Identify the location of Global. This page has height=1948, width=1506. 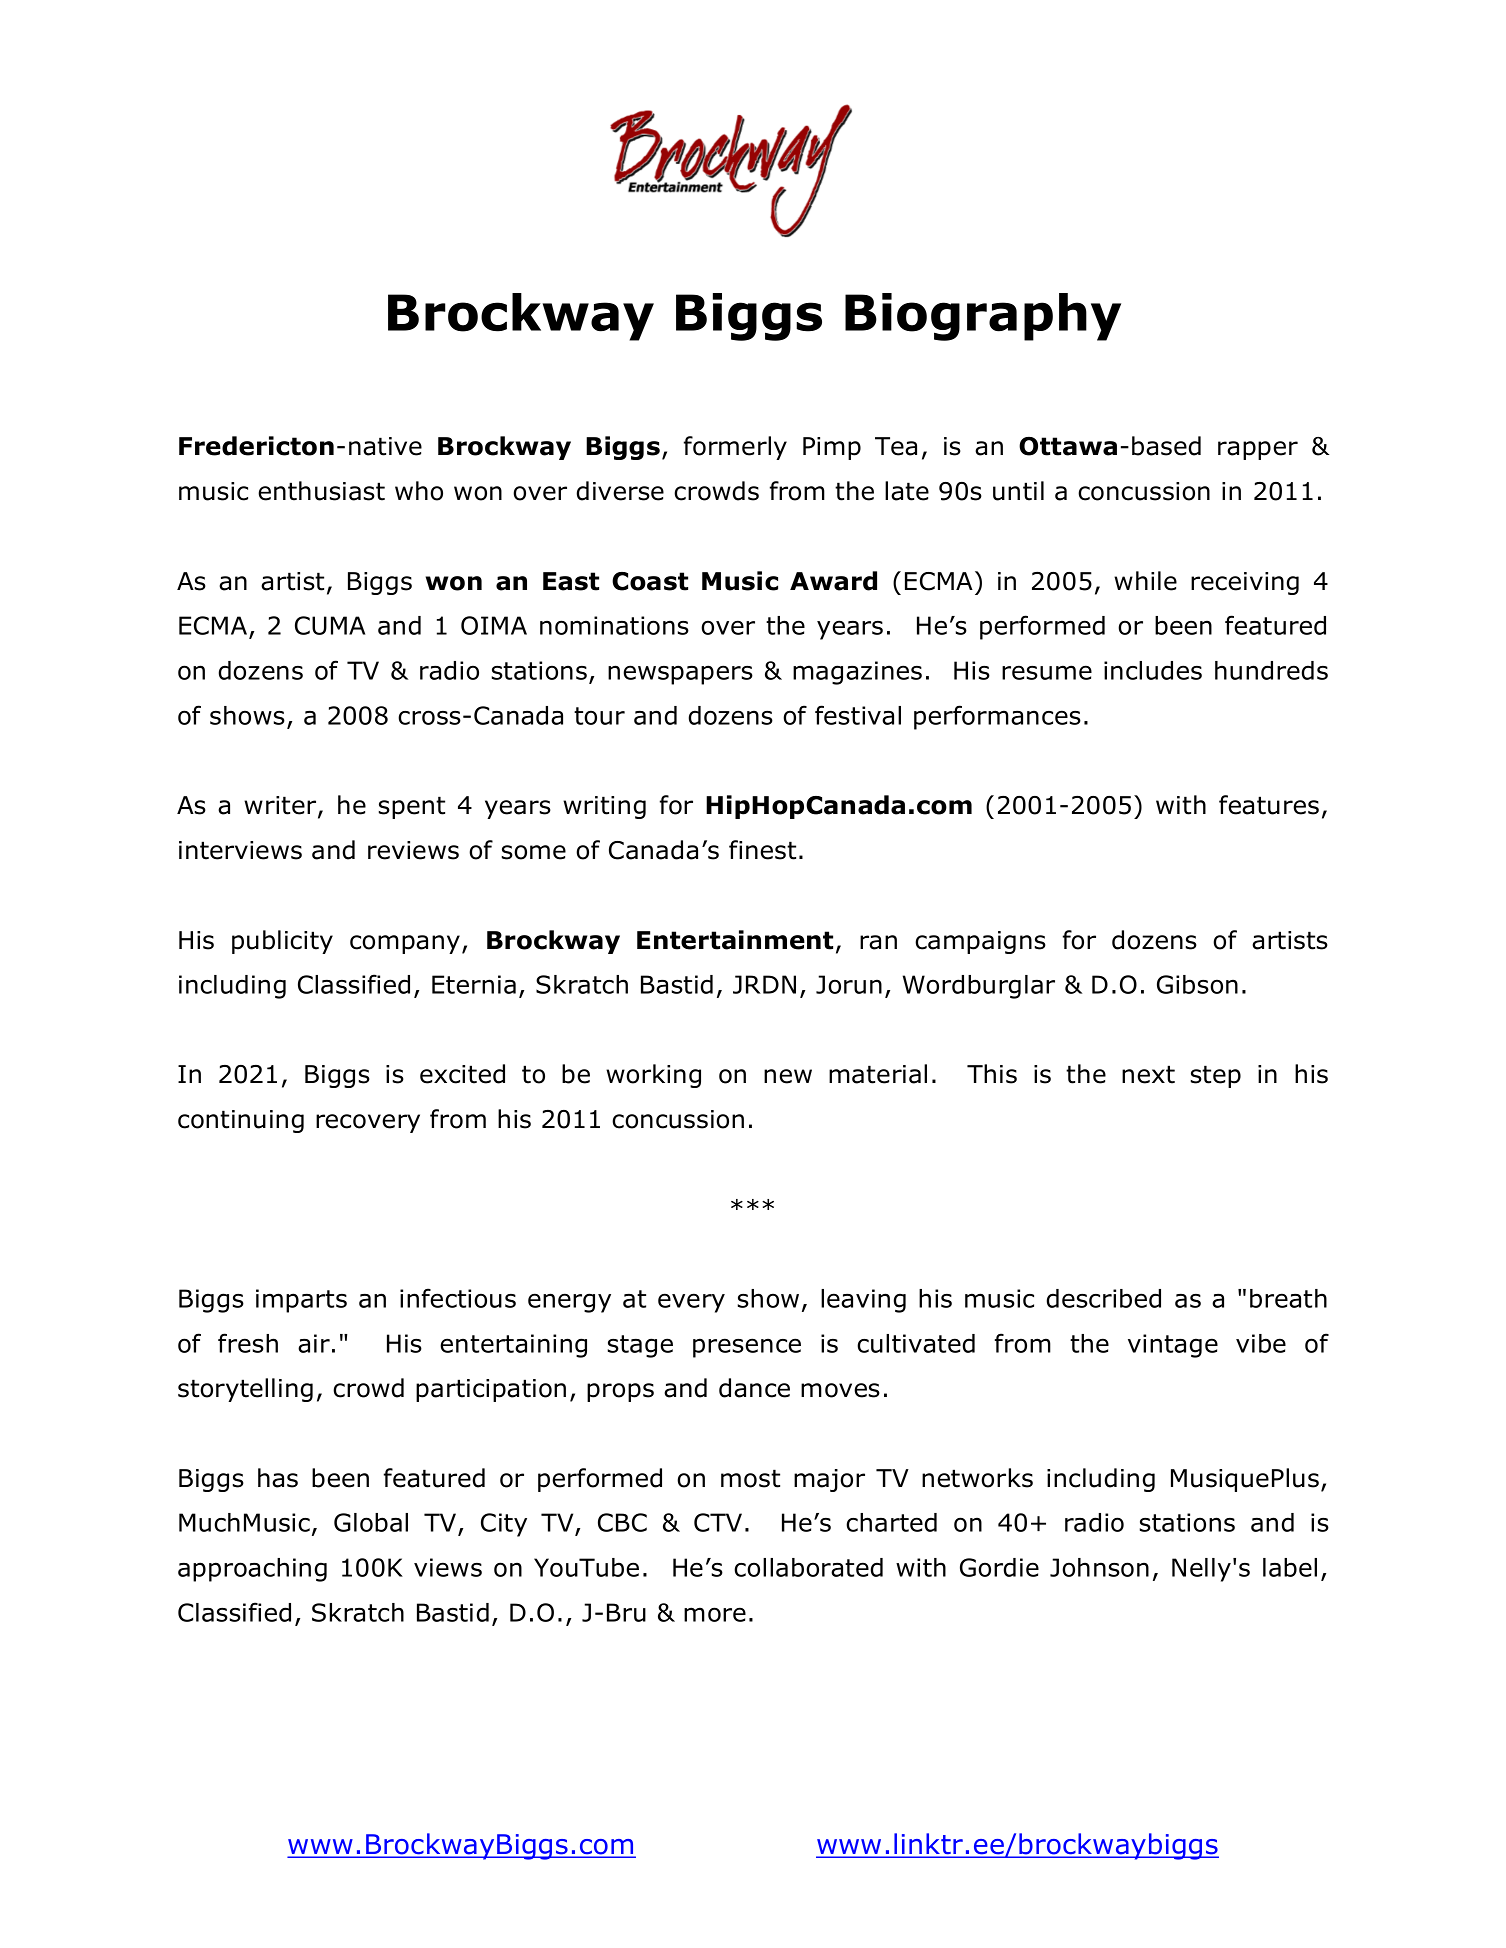
(371, 1522).
